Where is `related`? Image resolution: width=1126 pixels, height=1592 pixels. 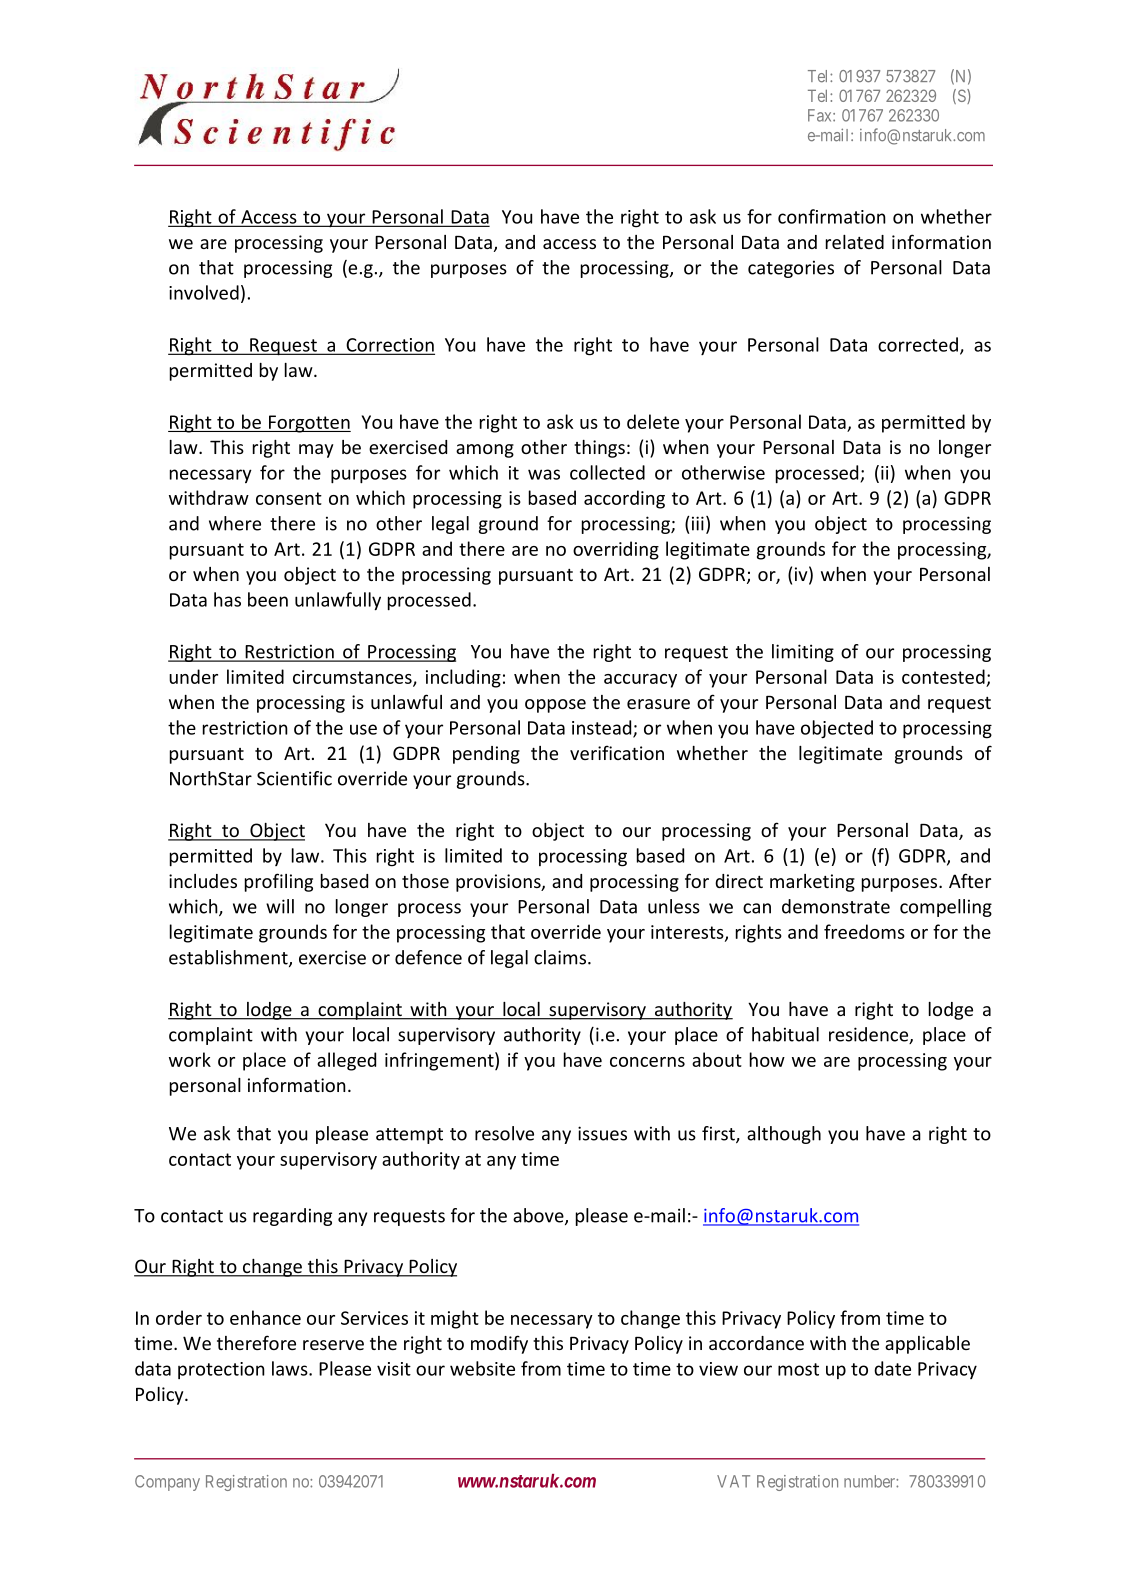 related is located at coordinates (855, 242).
